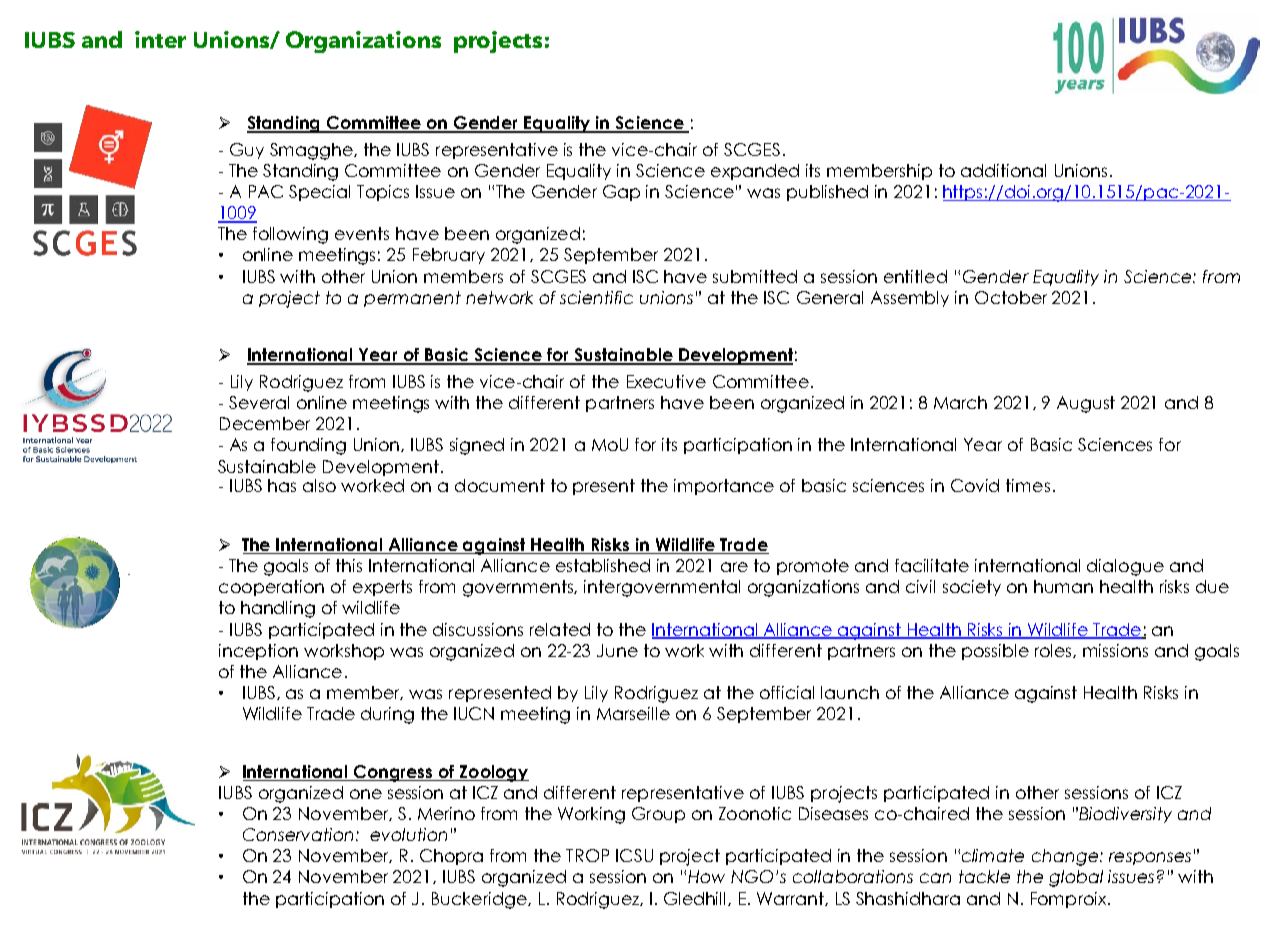 Image resolution: width=1270 pixels, height=952 pixels. Describe the element at coordinates (617, 650) in the image. I see `June` at that location.
